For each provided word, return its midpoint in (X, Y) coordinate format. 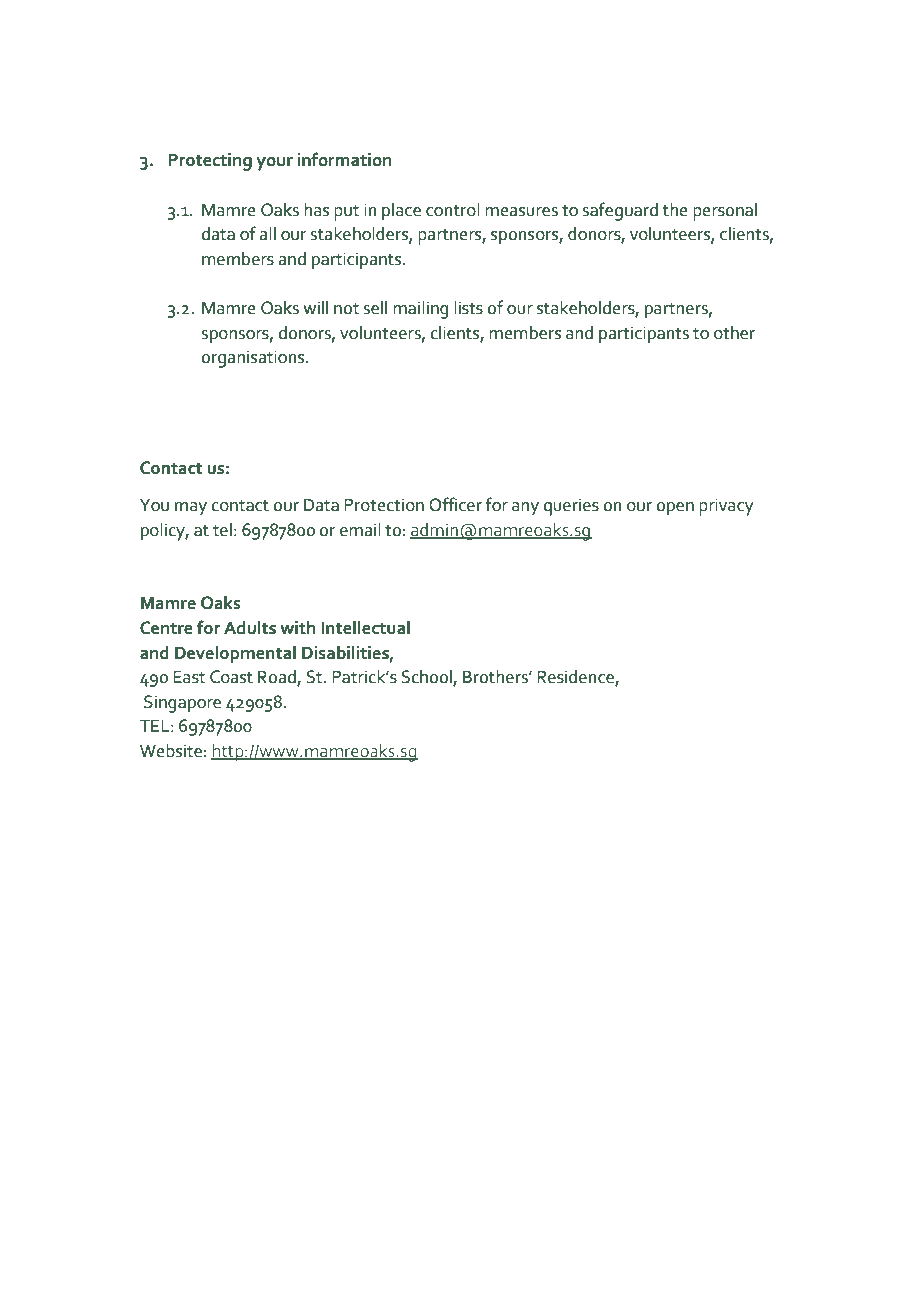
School (427, 678)
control (453, 210)
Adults (250, 628)
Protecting (210, 162)
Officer (455, 504)
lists (468, 308)
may (191, 509)
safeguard (620, 211)
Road (278, 678)
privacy (726, 507)
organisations (254, 359)
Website (171, 751)
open (675, 509)
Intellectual (365, 628)
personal (725, 212)
